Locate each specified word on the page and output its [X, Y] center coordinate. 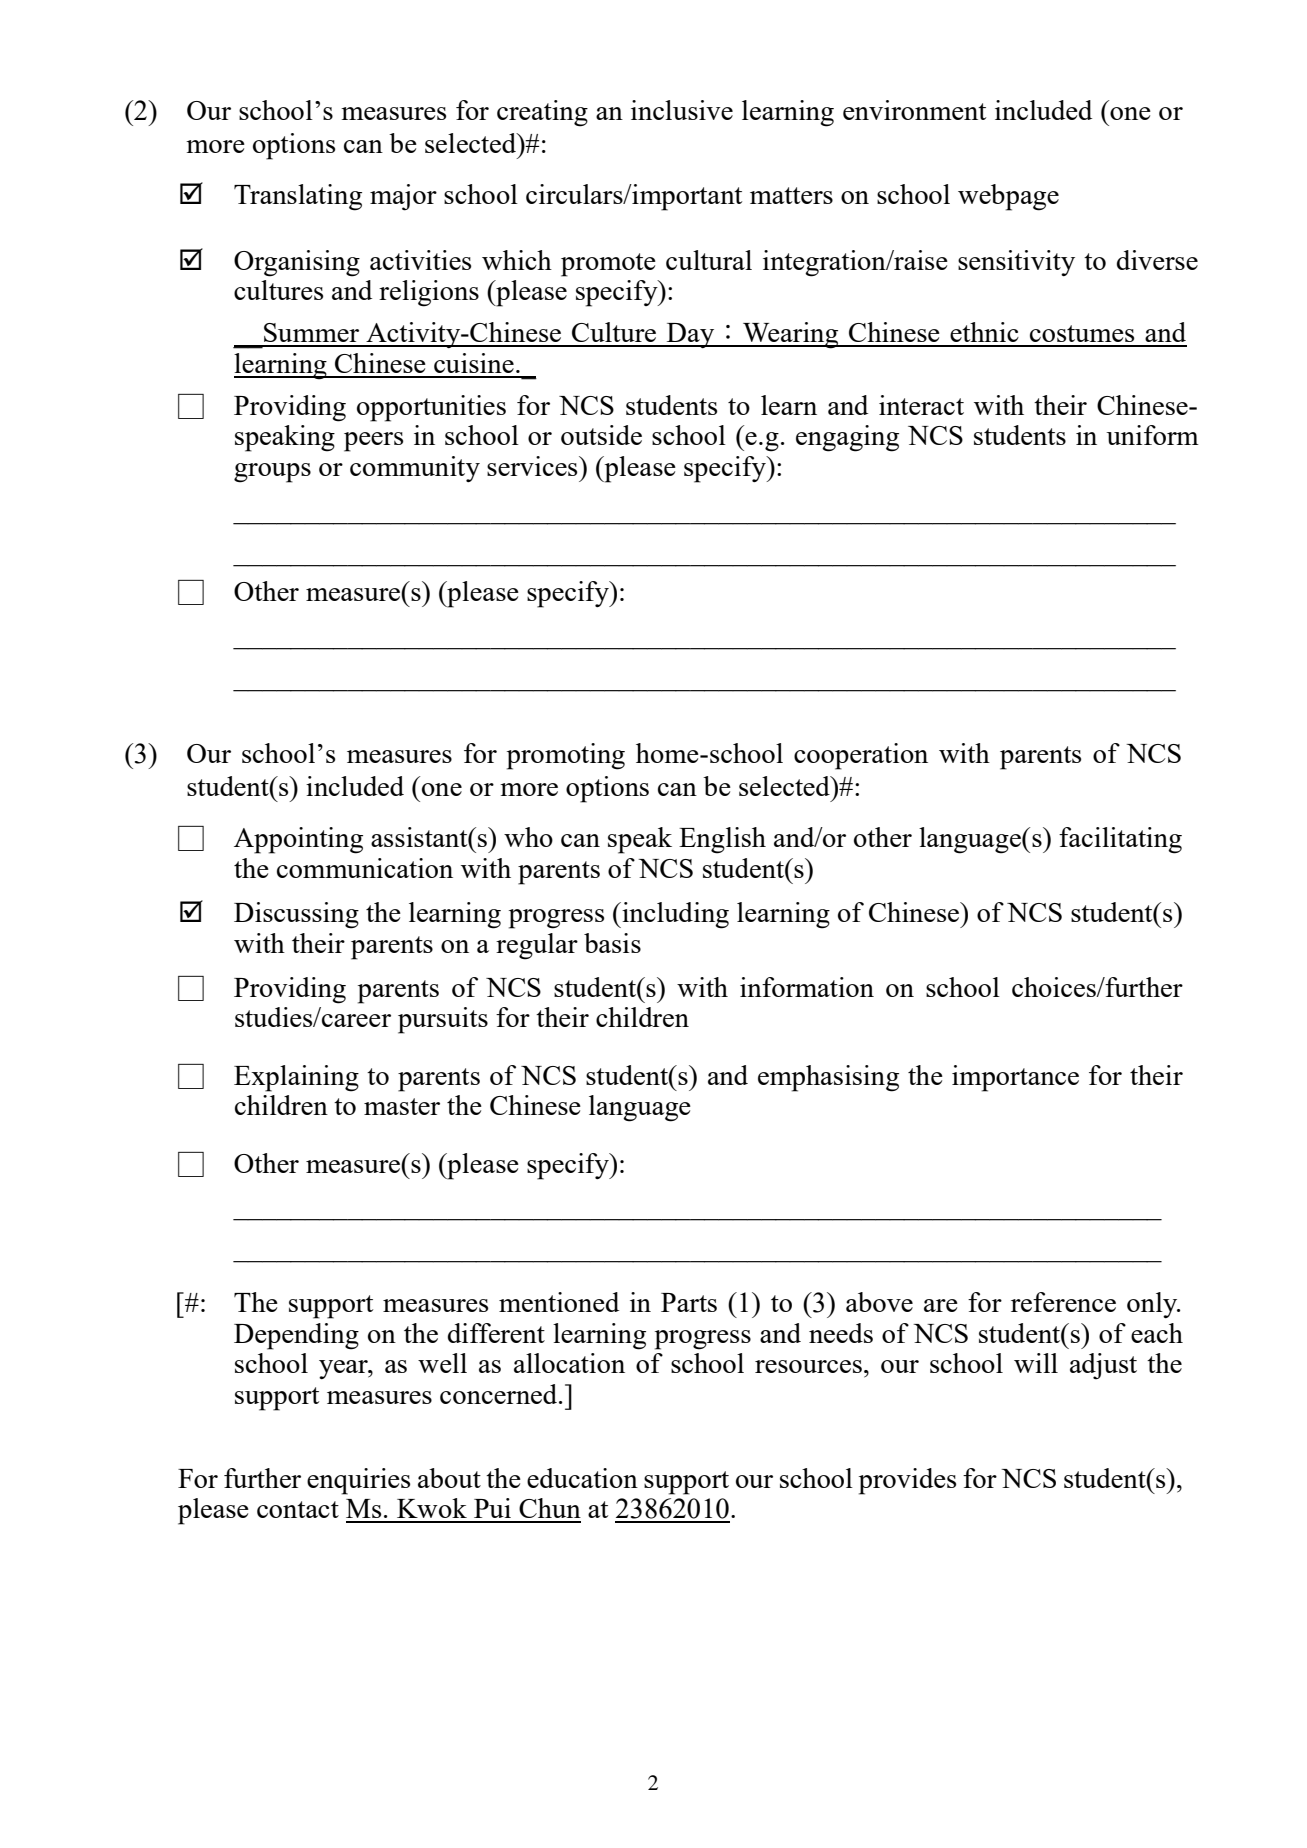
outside [601, 435]
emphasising [828, 1078]
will [1036, 1363]
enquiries [358, 1481]
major [403, 197]
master [402, 1106]
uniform [1152, 435]
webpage [1008, 197]
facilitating [1120, 840]
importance [1015, 1078]
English [722, 840]
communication [365, 868]
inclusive [682, 110]
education [582, 1478]
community [415, 469]
